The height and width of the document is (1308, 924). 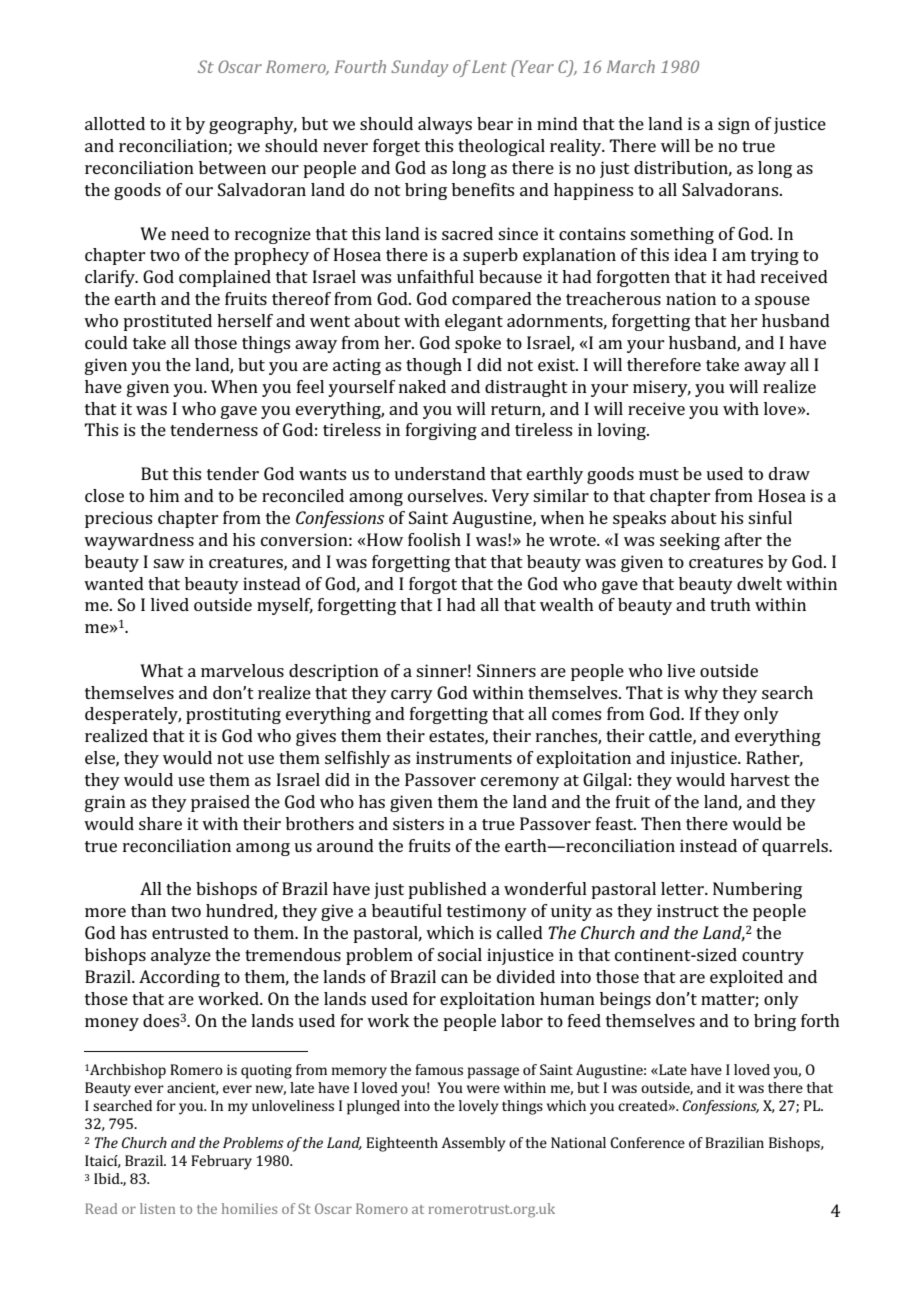 What do you see at coordinates (730, 604) in the document?
I see `truth` at bounding box center [730, 604].
